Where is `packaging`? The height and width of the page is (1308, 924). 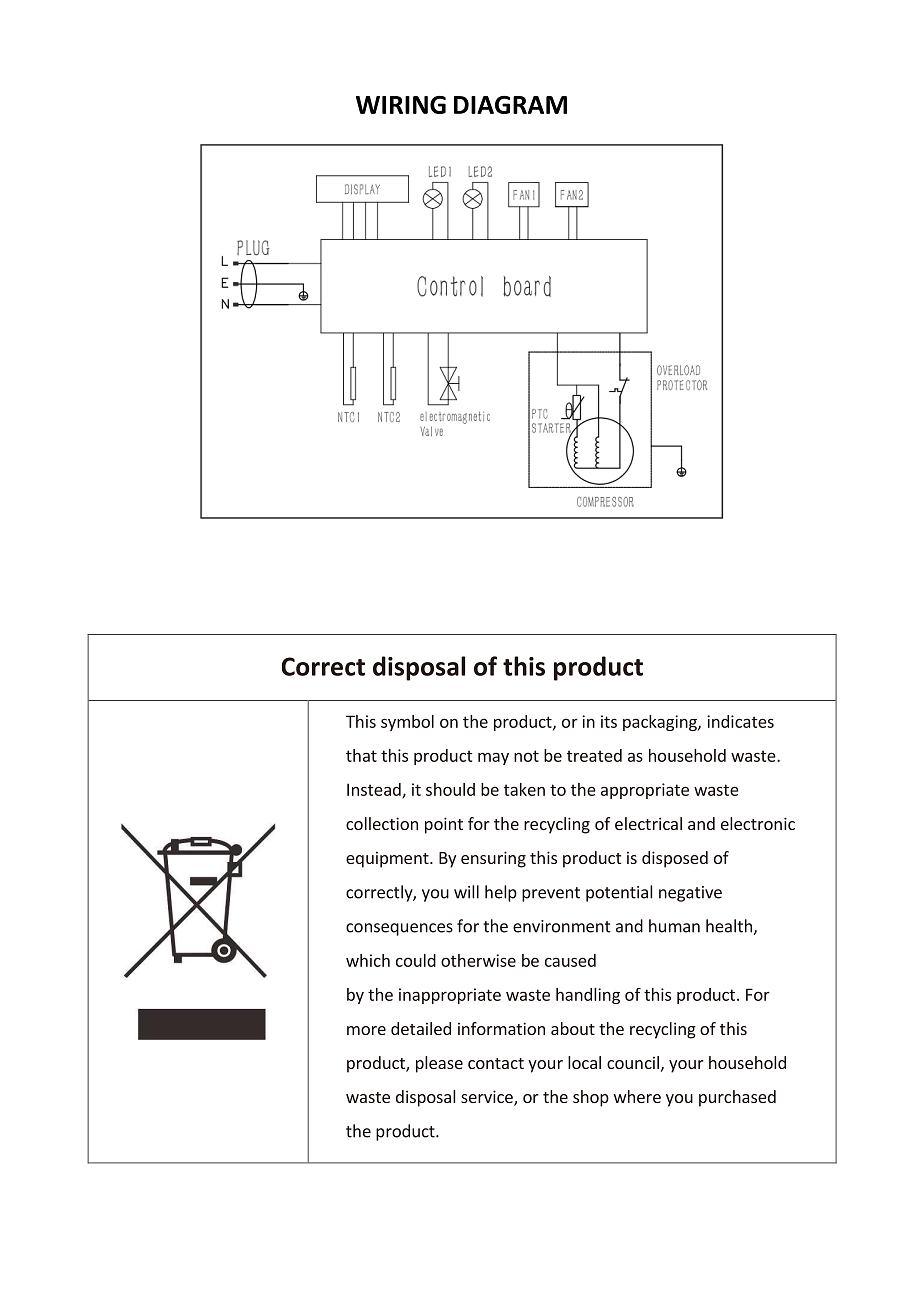
packaging is located at coordinates (661, 723).
